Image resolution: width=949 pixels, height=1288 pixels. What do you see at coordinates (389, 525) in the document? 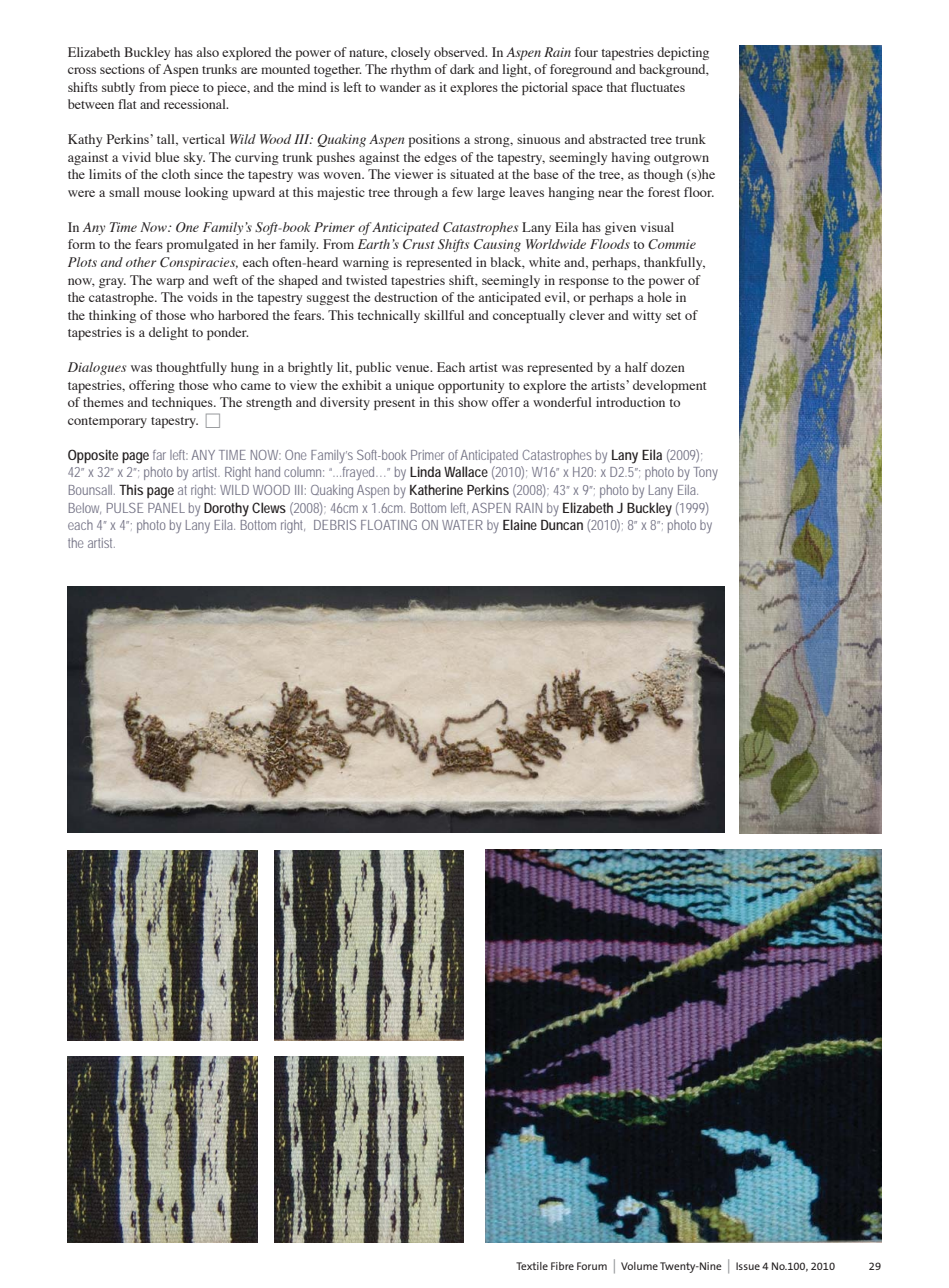
I see `FLOATING` at bounding box center [389, 525].
